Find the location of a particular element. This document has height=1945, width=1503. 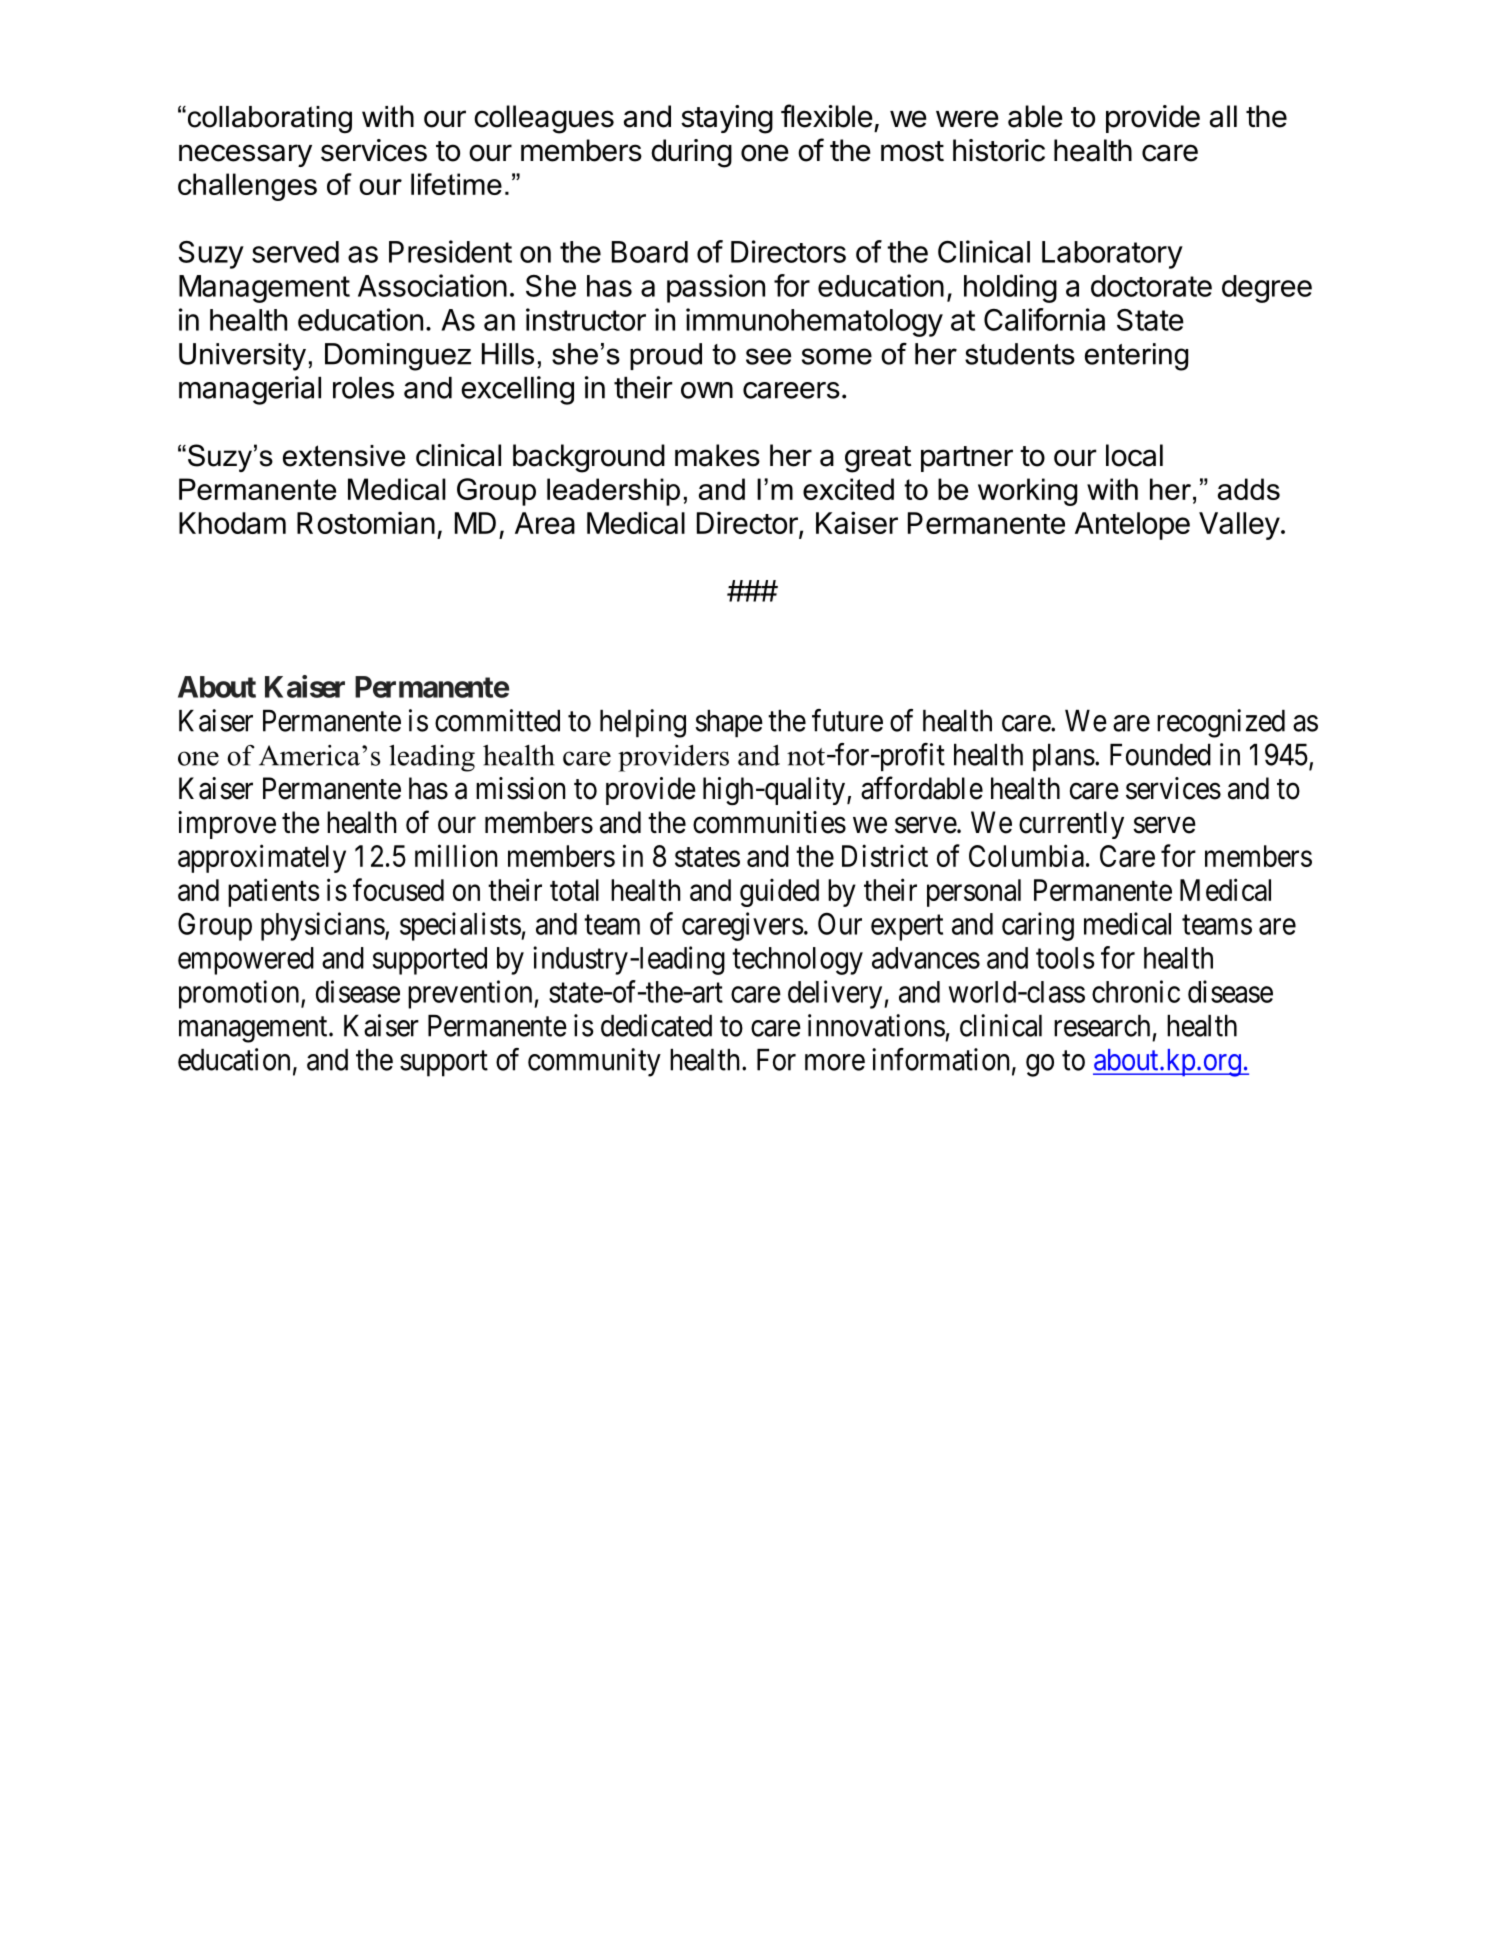

historic is located at coordinates (999, 150).
